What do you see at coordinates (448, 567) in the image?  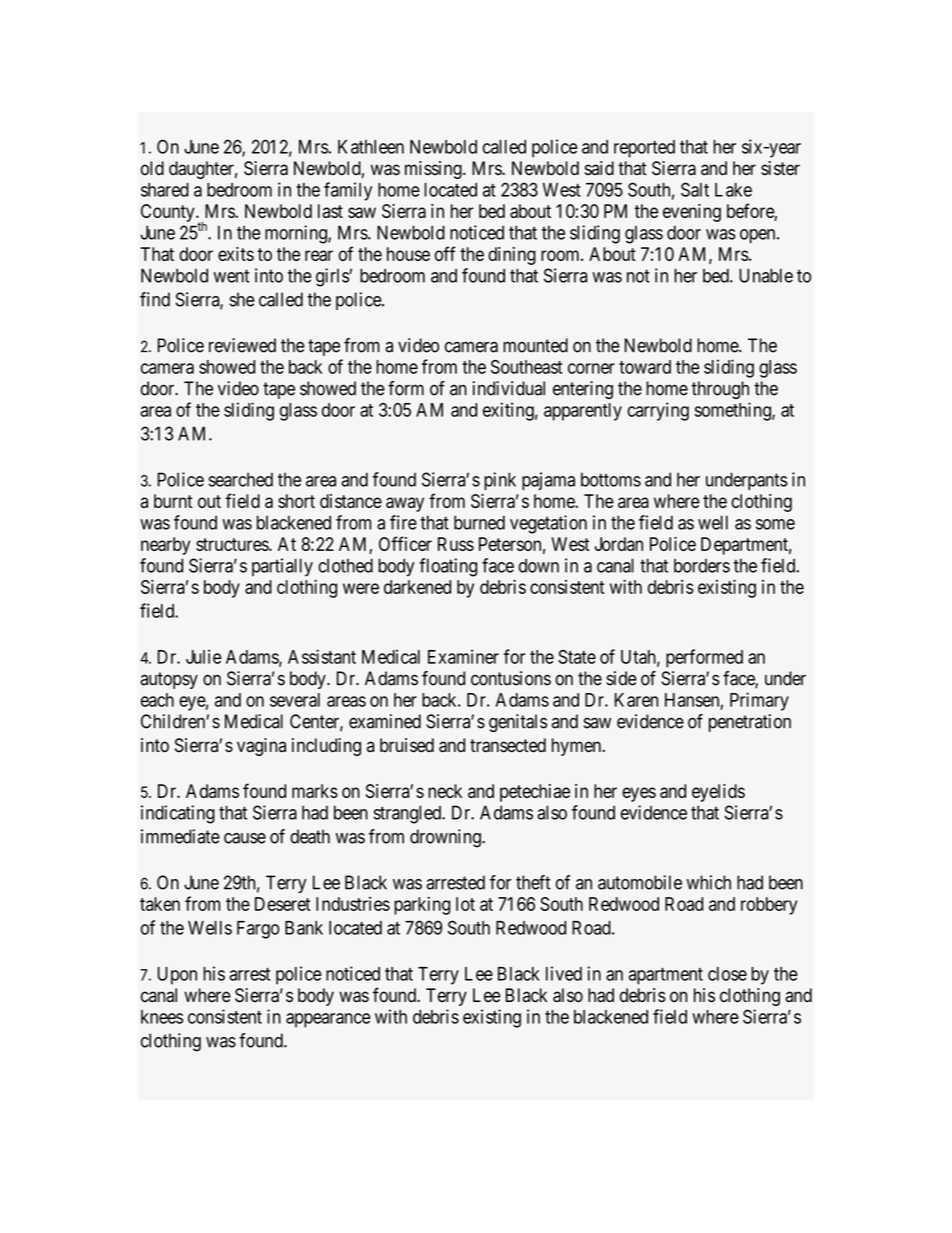 I see `floating` at bounding box center [448, 567].
